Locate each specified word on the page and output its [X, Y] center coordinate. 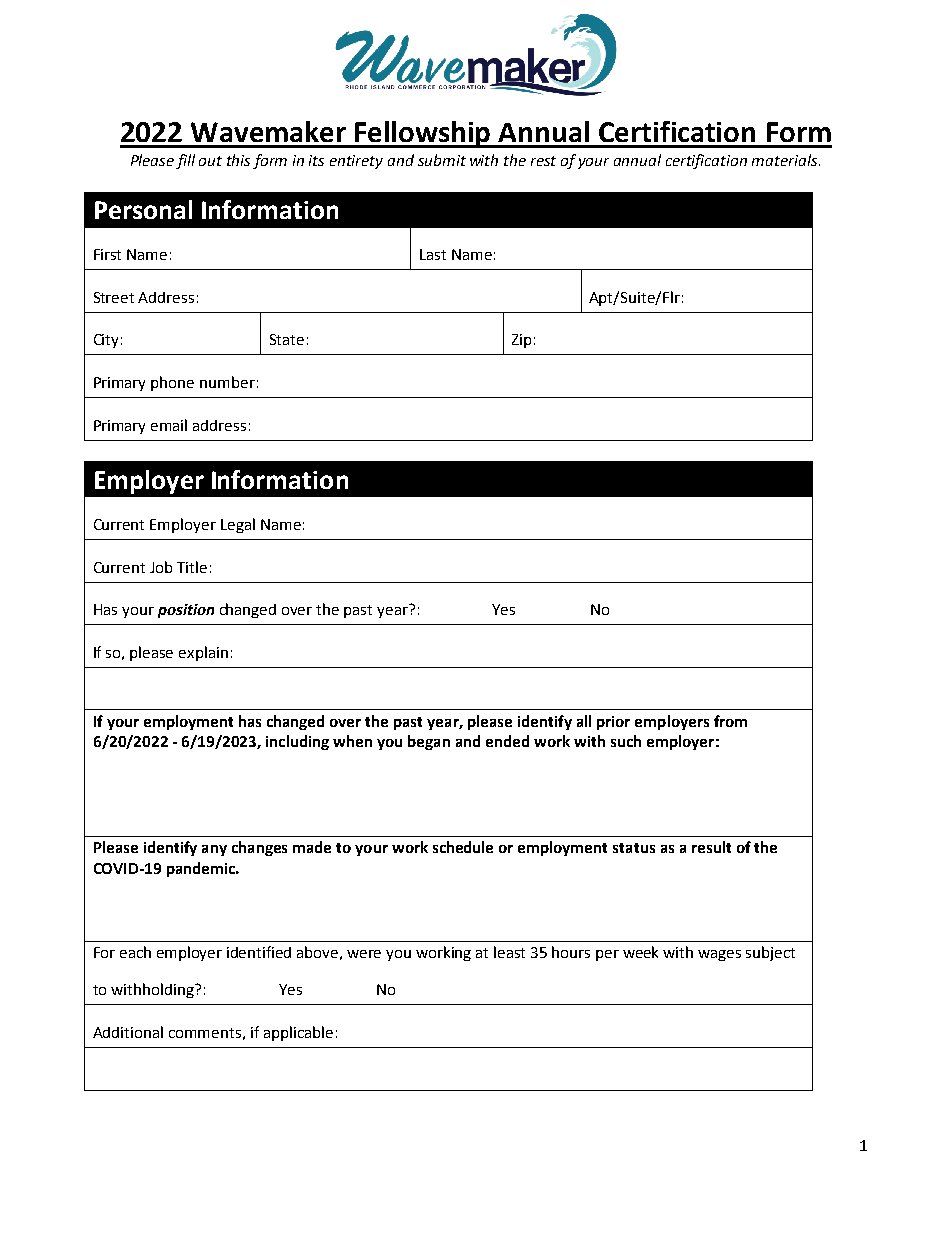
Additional [128, 1032]
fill [185, 161]
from [730, 721]
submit [442, 160]
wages [719, 955]
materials [786, 160]
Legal [238, 525]
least [509, 952]
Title [192, 567]
